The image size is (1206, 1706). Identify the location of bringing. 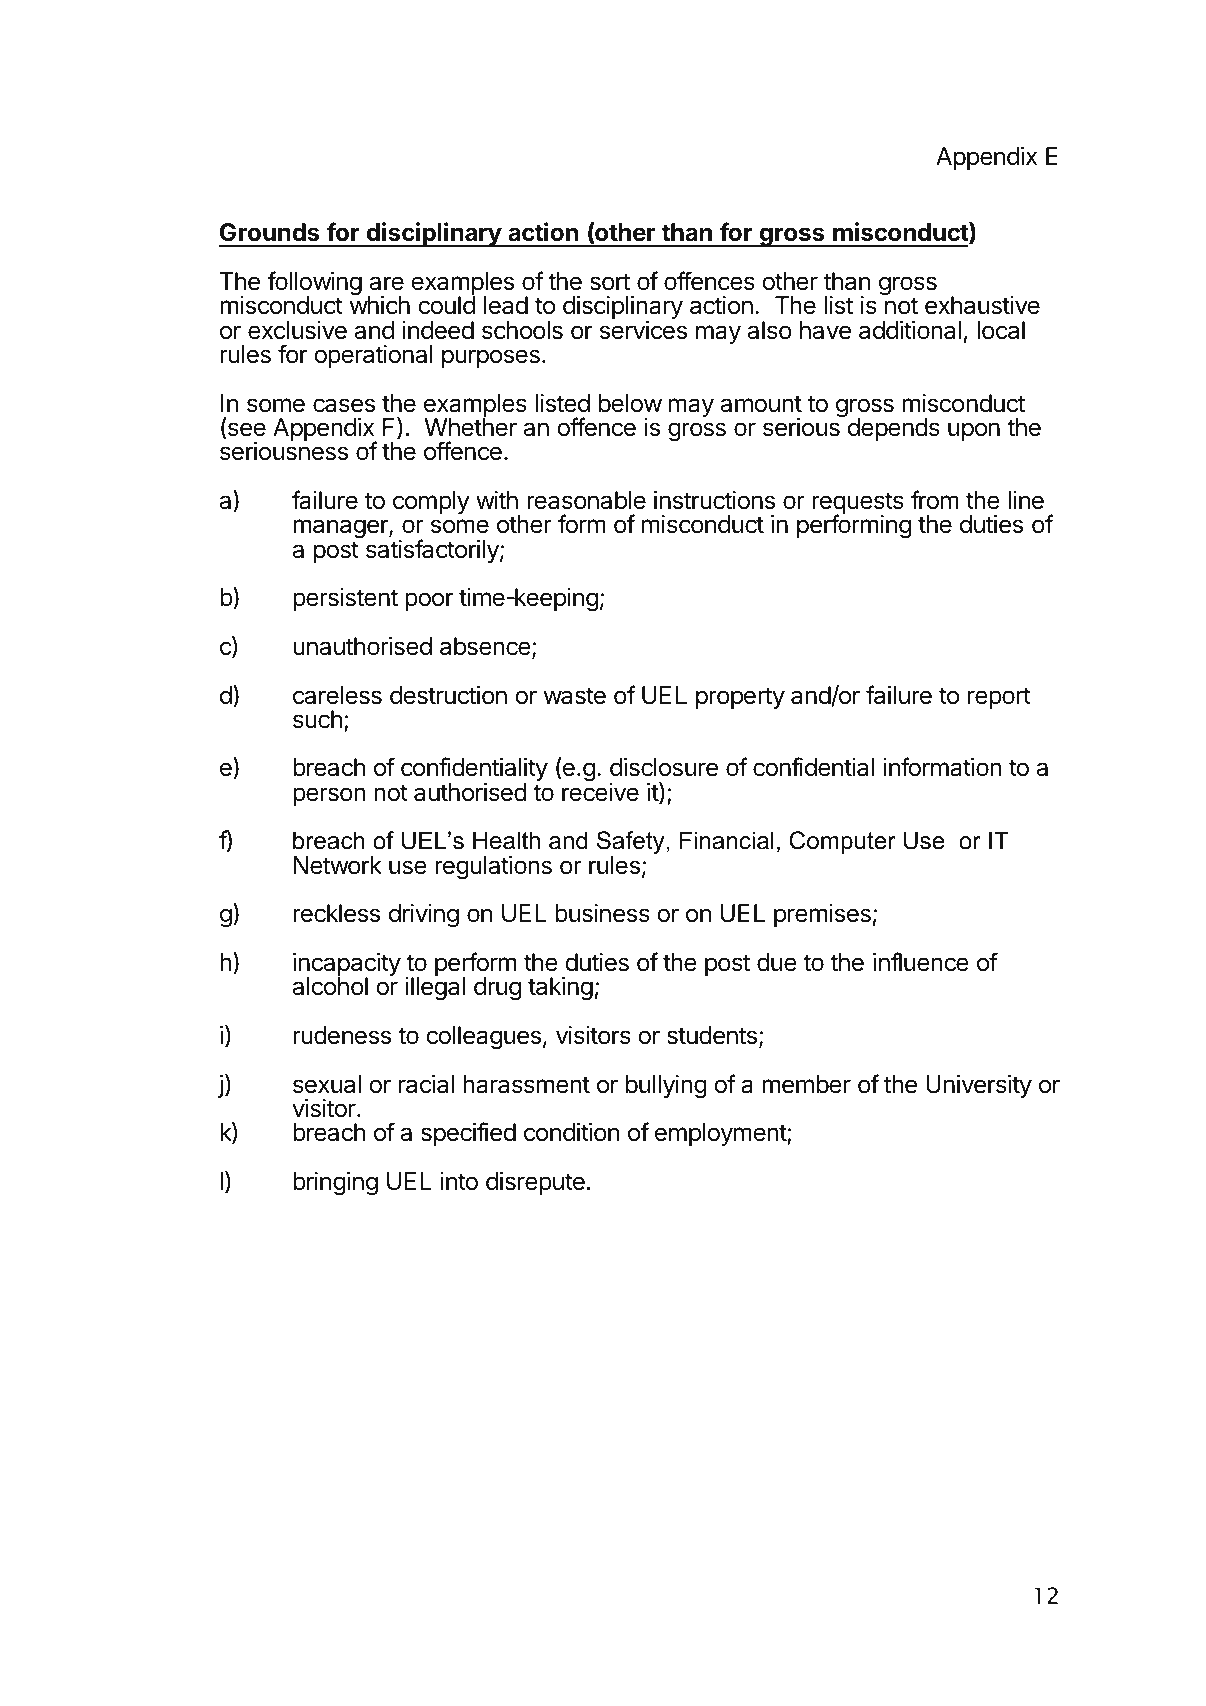
(335, 1184).
